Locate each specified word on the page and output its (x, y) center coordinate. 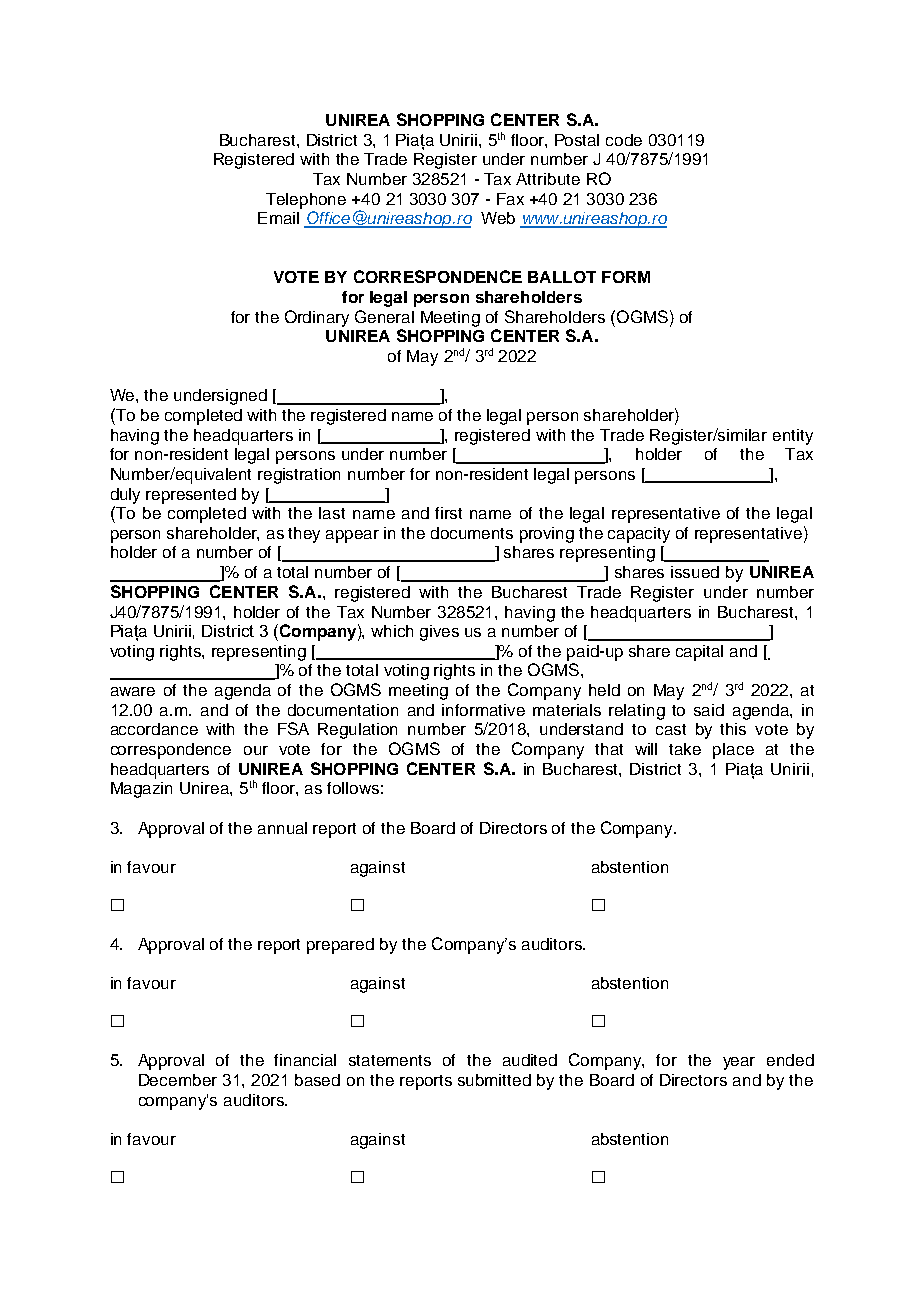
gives (439, 633)
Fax (510, 199)
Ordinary (317, 318)
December (178, 1080)
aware (133, 691)
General (384, 316)
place (733, 751)
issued (695, 572)
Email (278, 218)
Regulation (357, 731)
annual (282, 828)
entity (793, 437)
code (624, 140)
